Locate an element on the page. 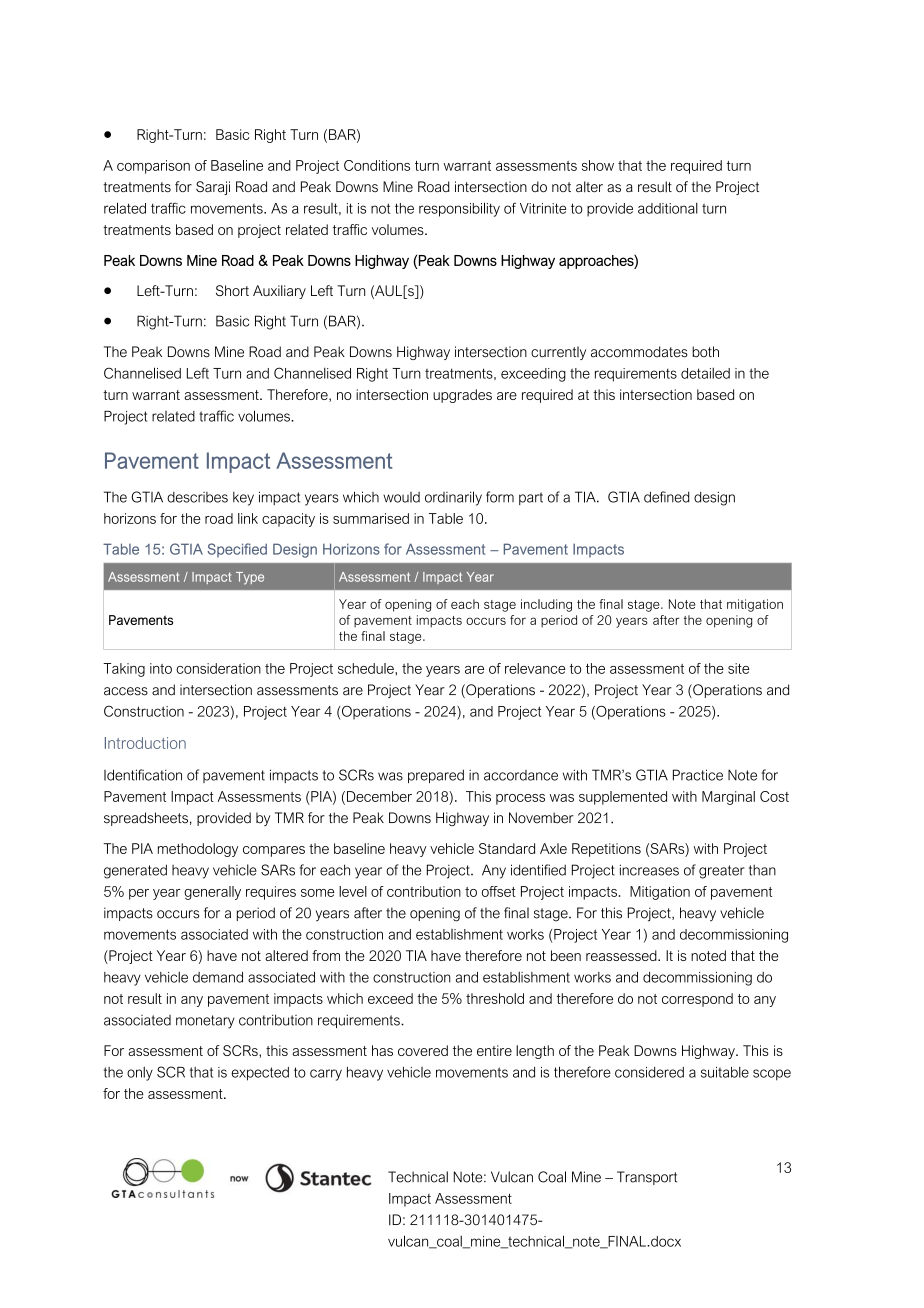 The height and width of the image is (1308, 924). expected is located at coordinates (260, 1074).
